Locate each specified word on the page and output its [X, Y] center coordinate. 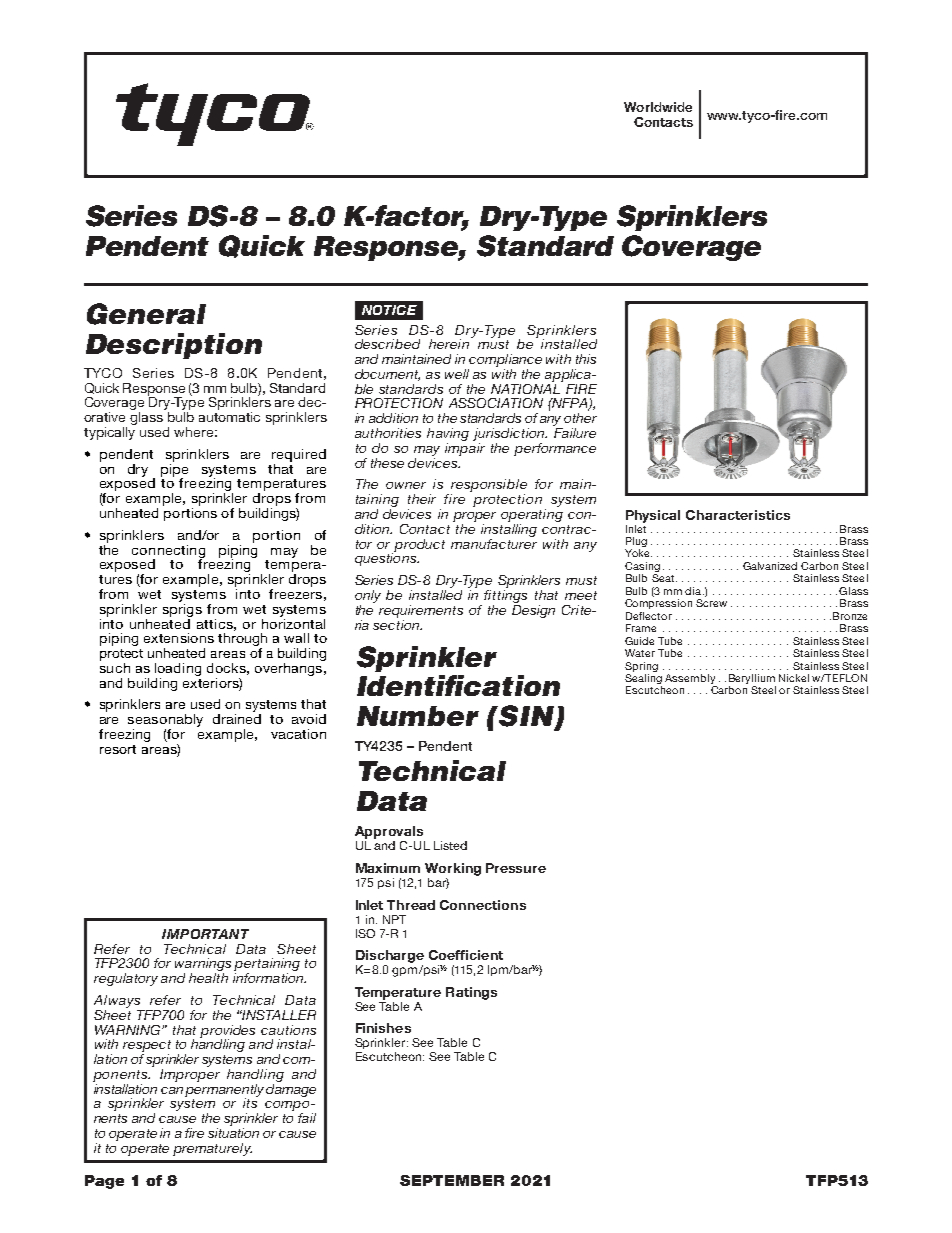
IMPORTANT [205, 934]
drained [237, 719]
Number [418, 716]
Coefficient [466, 955]
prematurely [212, 1149]
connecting [168, 552]
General [146, 314]
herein [449, 344]
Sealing [643, 680]
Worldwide [658, 107]
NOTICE [389, 310]
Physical [653, 516]
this [586, 359]
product [419, 545]
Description [174, 346]
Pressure [516, 868]
